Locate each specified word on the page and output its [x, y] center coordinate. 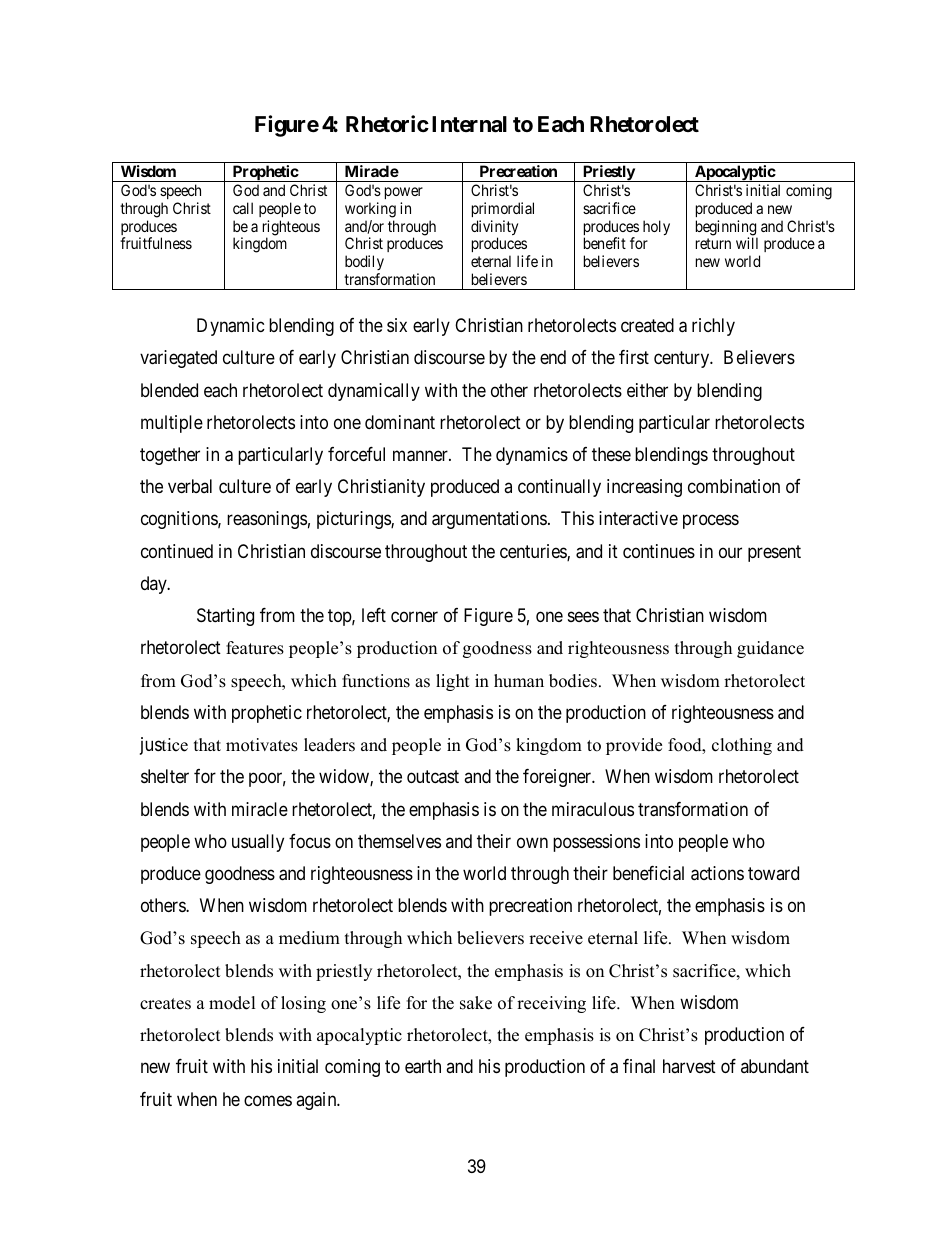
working [370, 210]
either [647, 390]
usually [258, 843]
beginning [726, 229]
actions [717, 873]
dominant [400, 422]
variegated [178, 359]
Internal [469, 124]
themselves [399, 841]
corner [414, 616]
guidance [770, 649]
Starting [225, 617]
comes [268, 1100]
